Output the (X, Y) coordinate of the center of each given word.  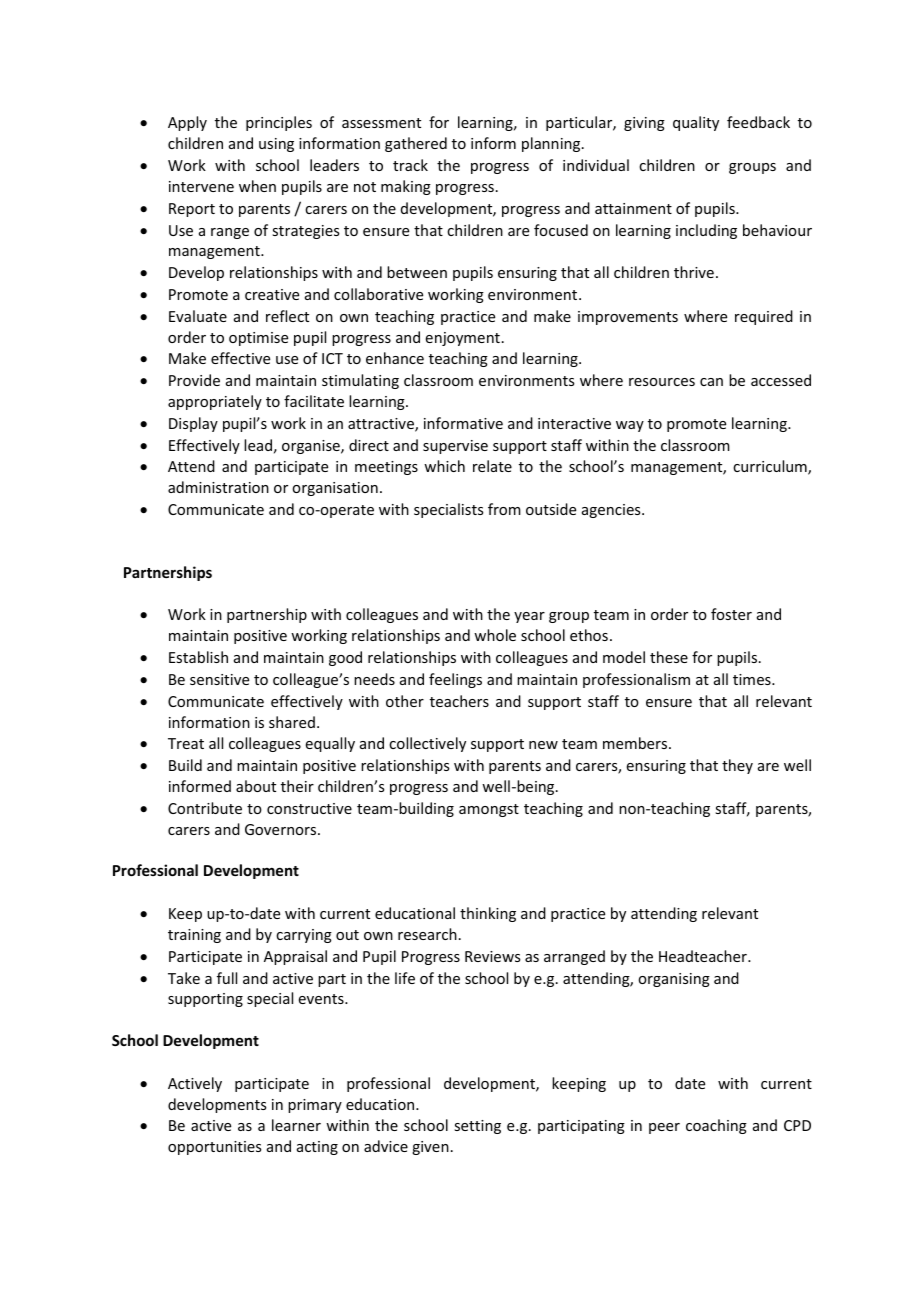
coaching (716, 1126)
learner (296, 1125)
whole (495, 635)
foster (731, 614)
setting (477, 1127)
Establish (198, 657)
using (276, 145)
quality (696, 123)
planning (552, 144)
